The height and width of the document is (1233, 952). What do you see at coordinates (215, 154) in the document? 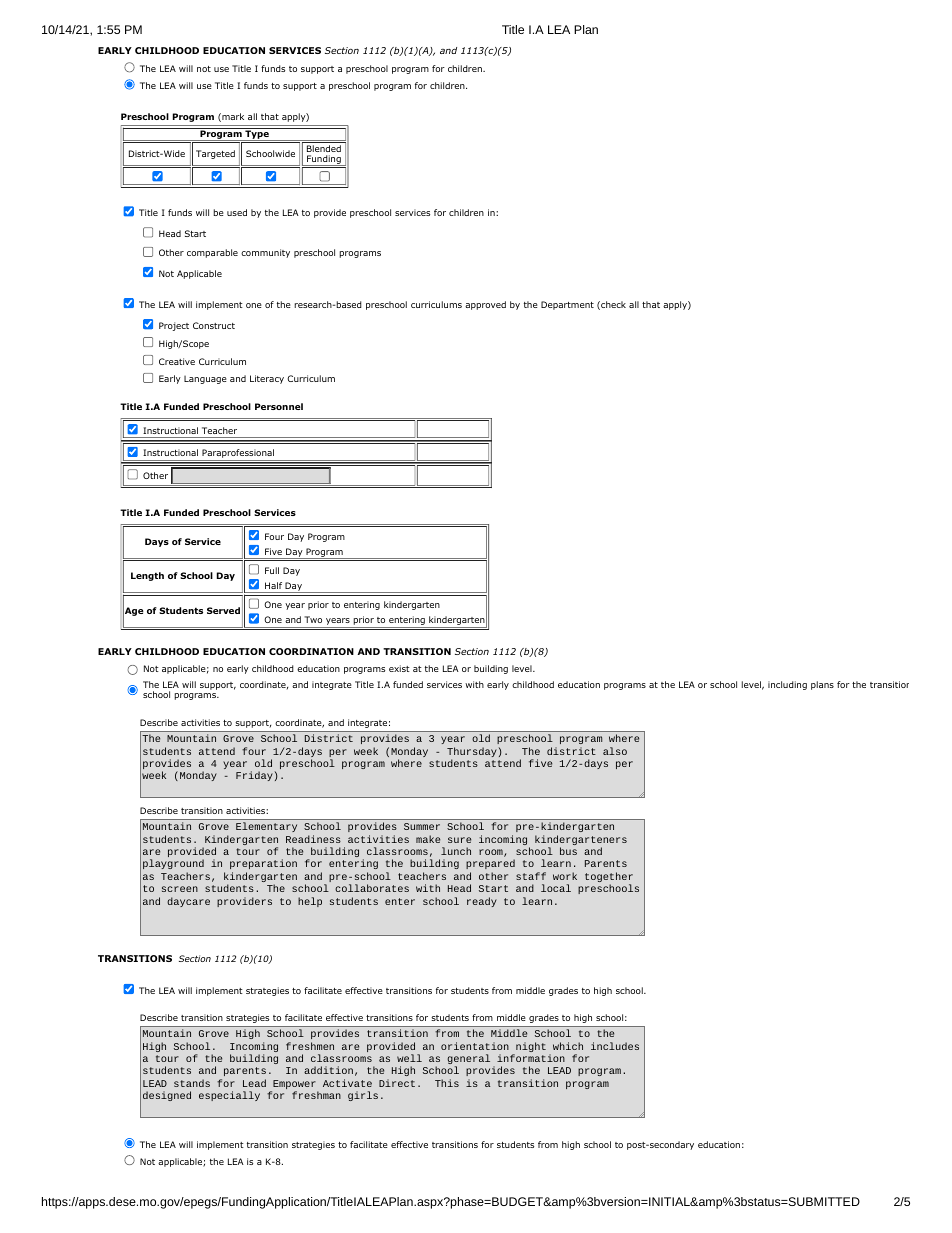
I see `Targeted` at bounding box center [215, 154].
